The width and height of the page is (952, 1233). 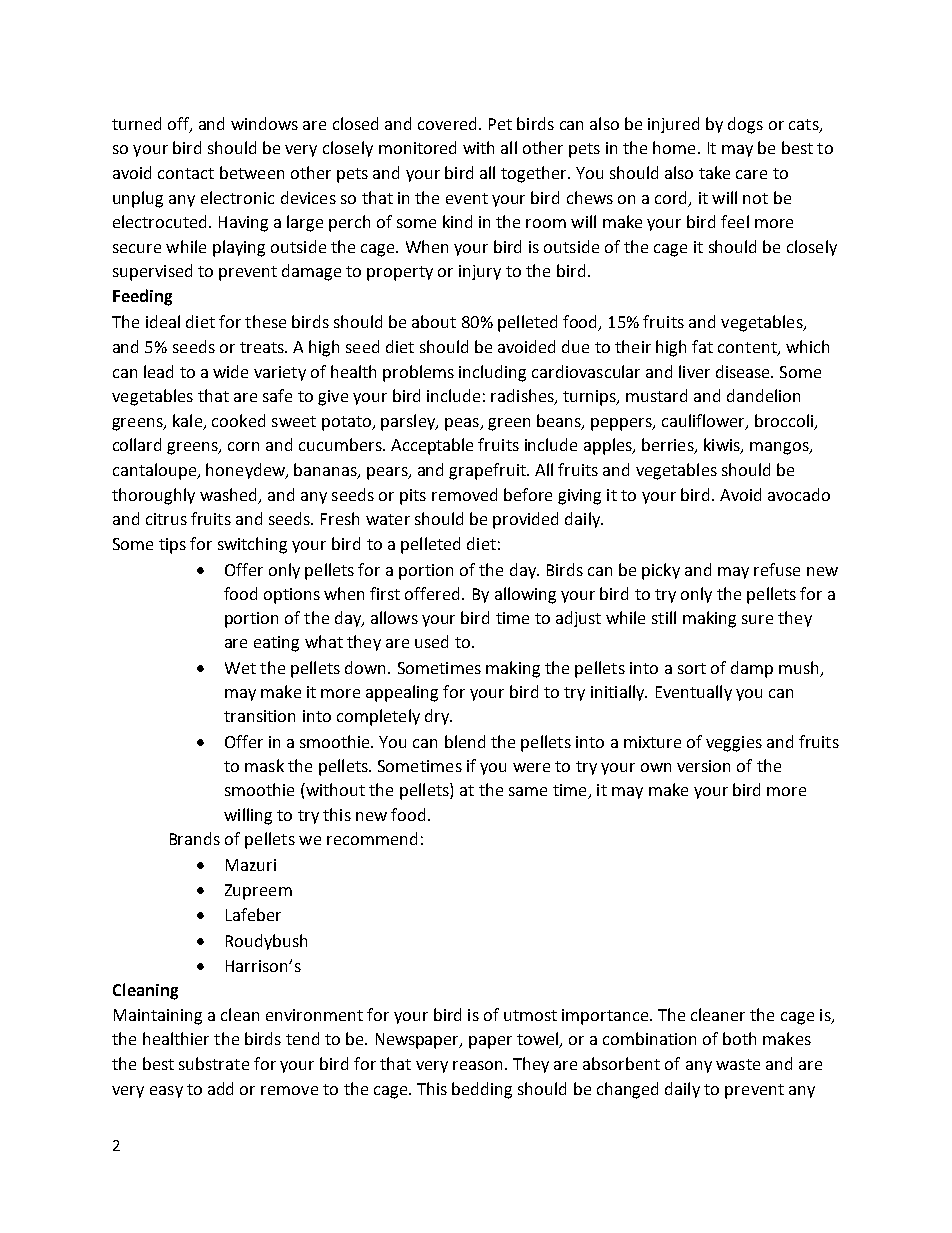 I want to click on version, so click(x=703, y=766).
